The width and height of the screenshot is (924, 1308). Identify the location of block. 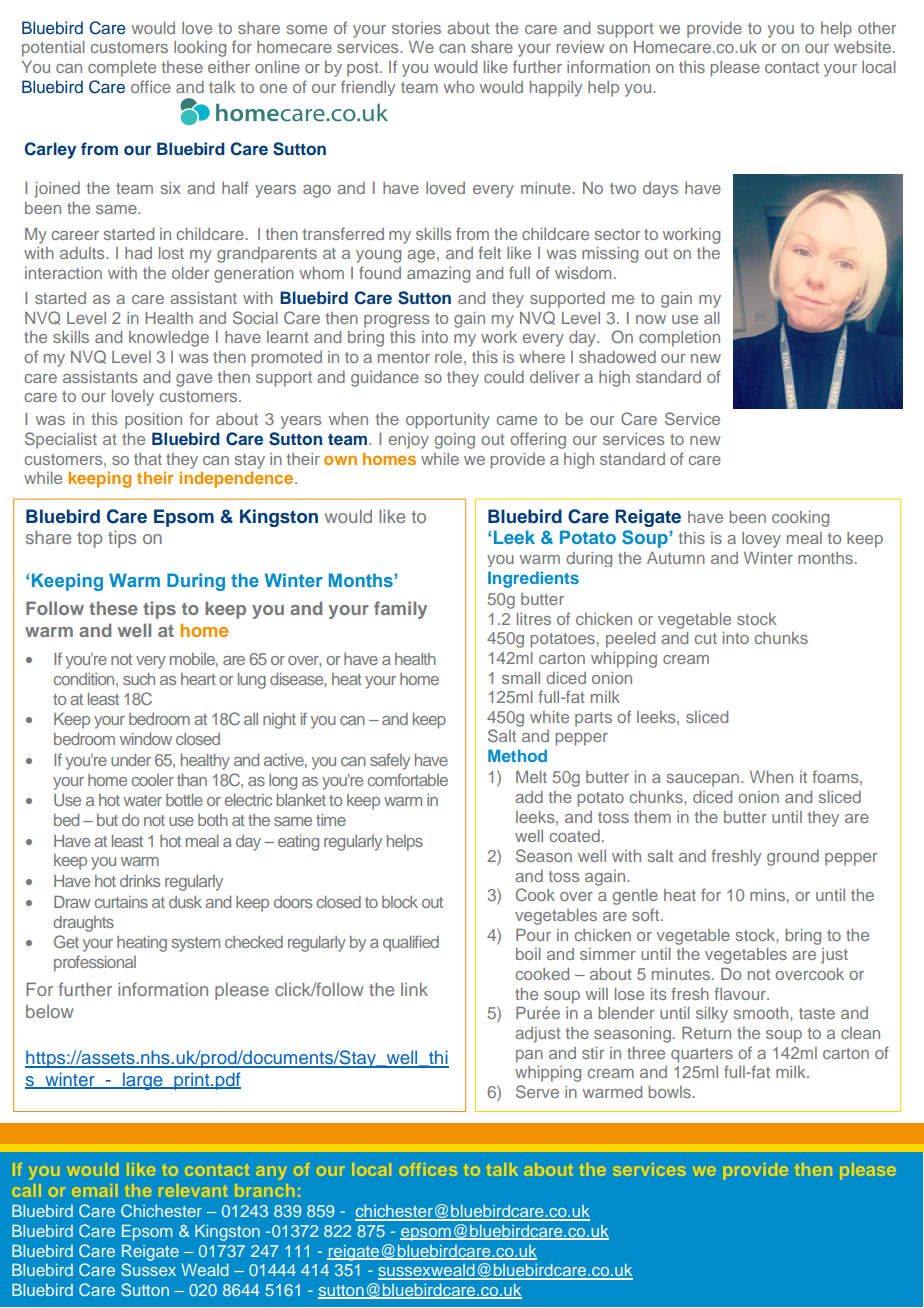
(400, 902).
